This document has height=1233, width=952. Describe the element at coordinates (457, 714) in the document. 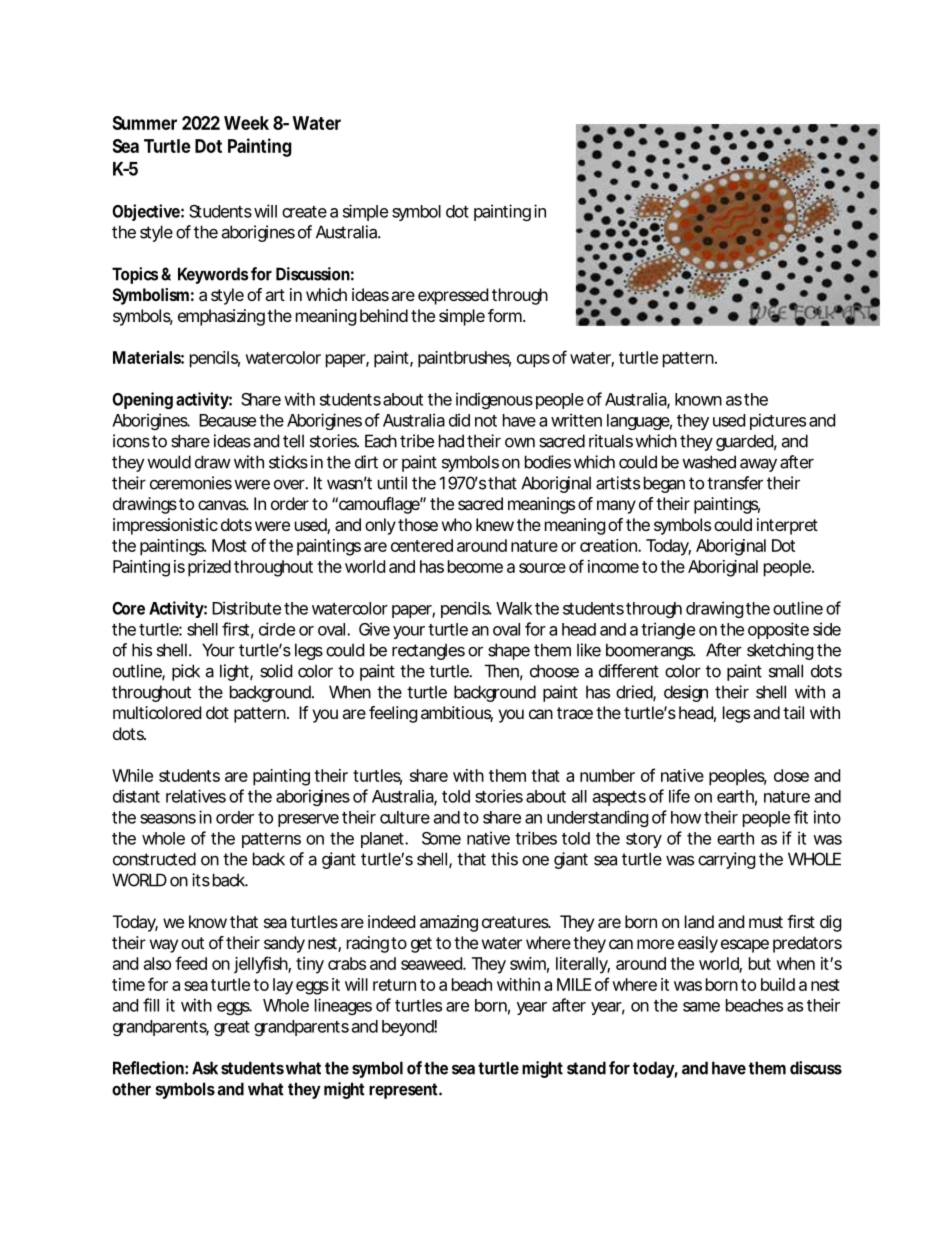

I see `ambitious` at that location.
